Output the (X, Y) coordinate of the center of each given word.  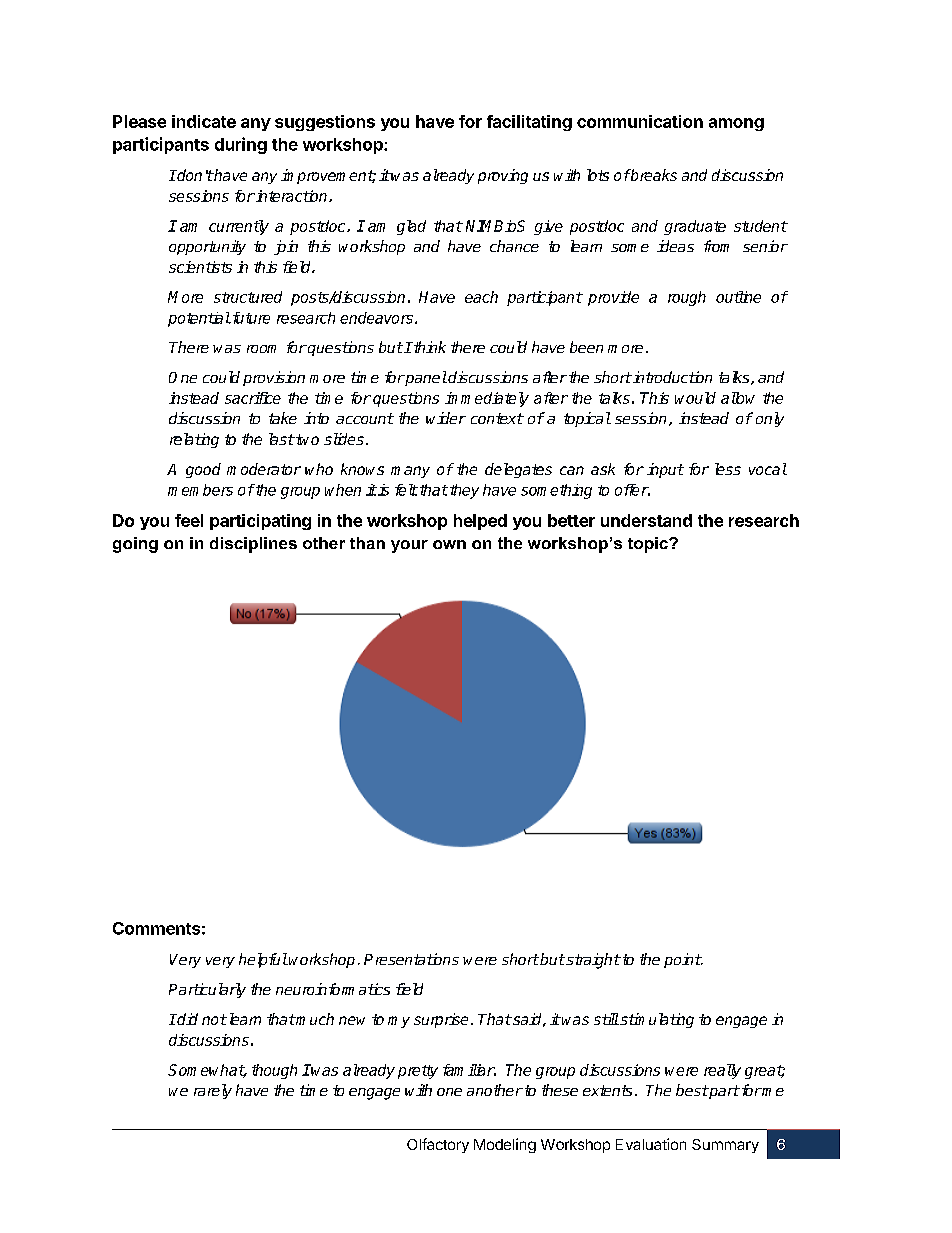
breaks (653, 175)
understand (646, 520)
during (241, 145)
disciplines (253, 545)
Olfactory (438, 1145)
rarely (213, 1091)
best (692, 1090)
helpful (263, 960)
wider (446, 418)
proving (503, 176)
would (695, 398)
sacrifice (253, 398)
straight (592, 961)
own (449, 544)
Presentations (411, 959)
